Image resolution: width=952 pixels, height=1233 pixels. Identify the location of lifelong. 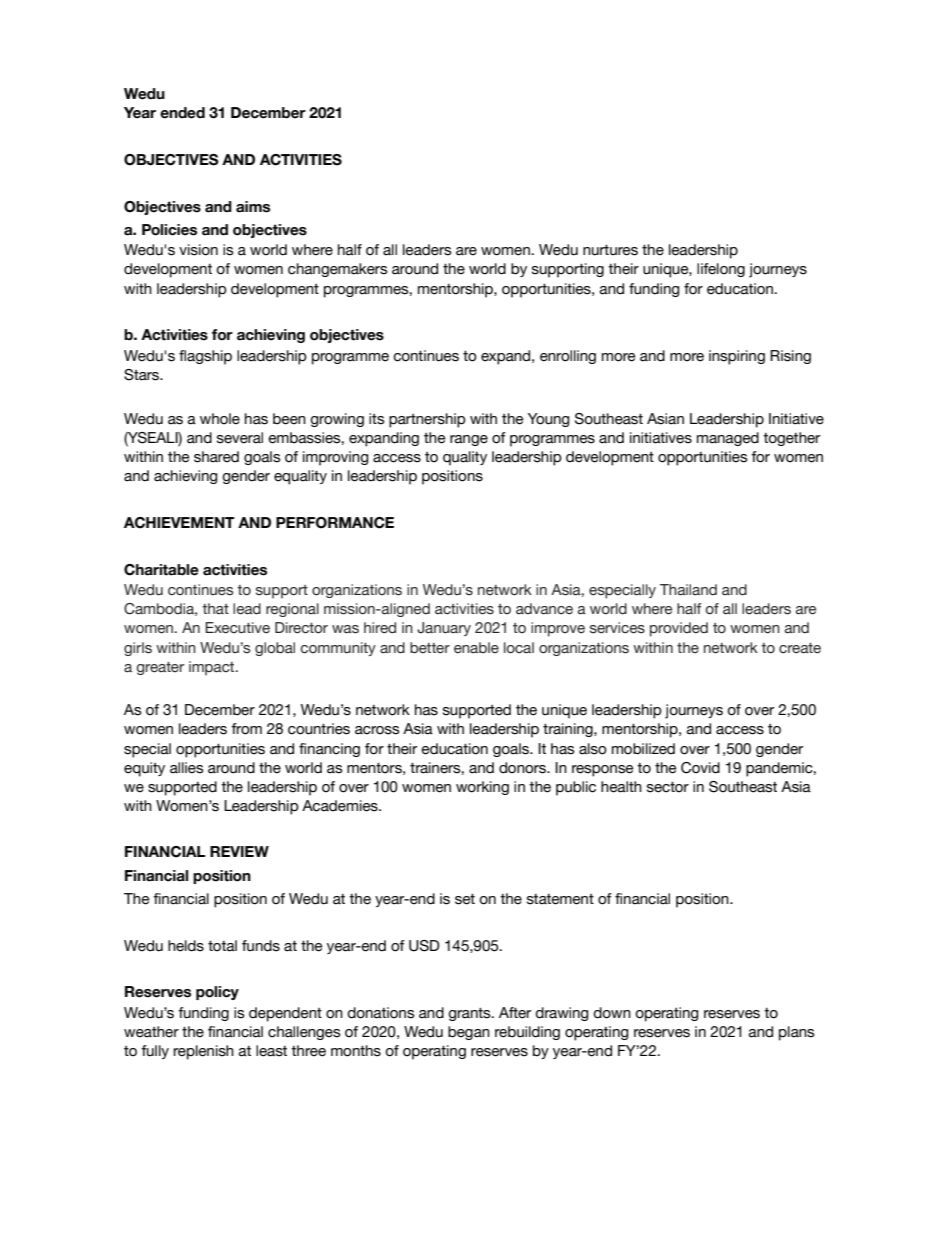
(721, 270).
